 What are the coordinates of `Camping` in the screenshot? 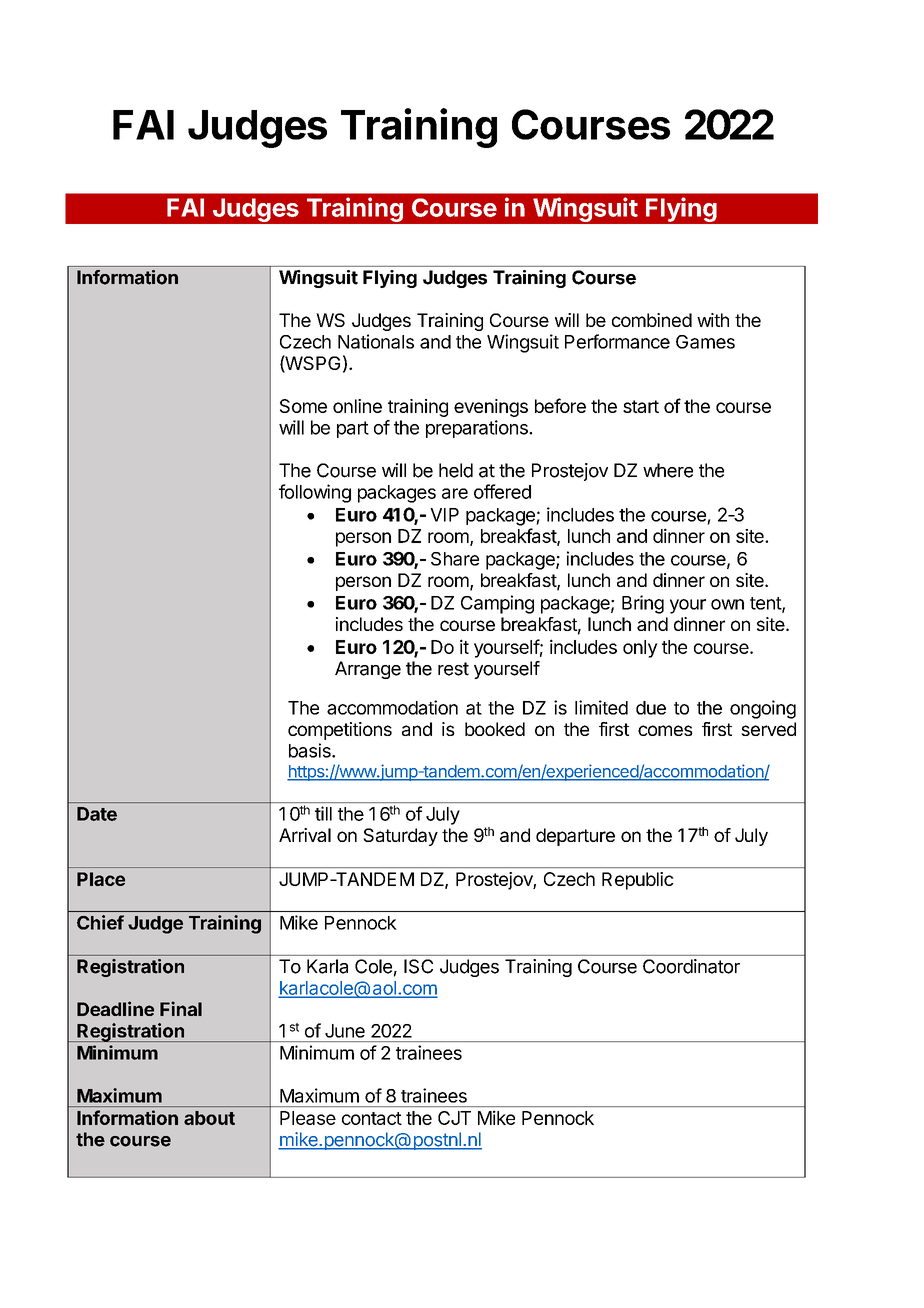 It's located at (497, 604).
